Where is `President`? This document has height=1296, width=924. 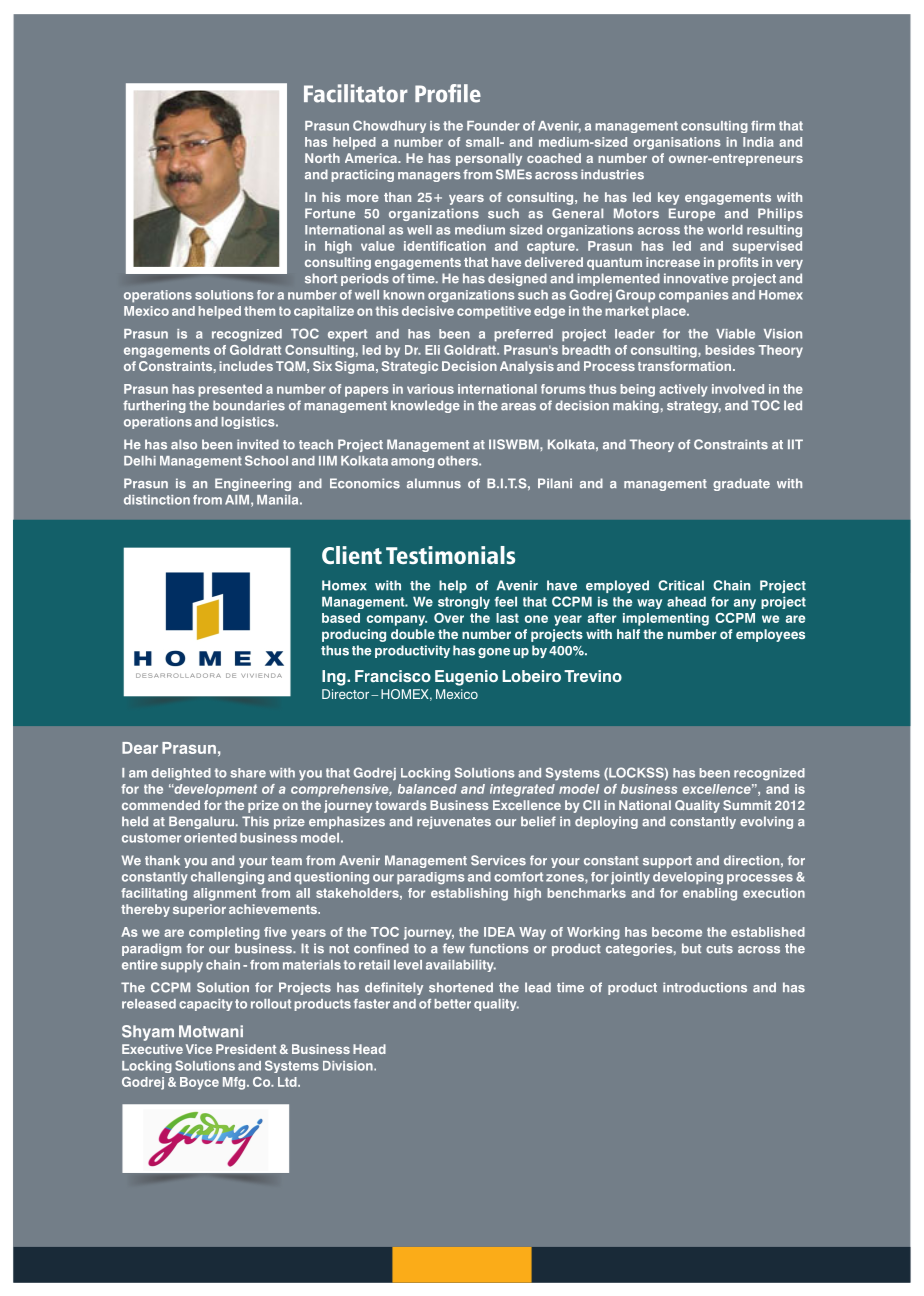
President is located at coordinates (246, 1049).
